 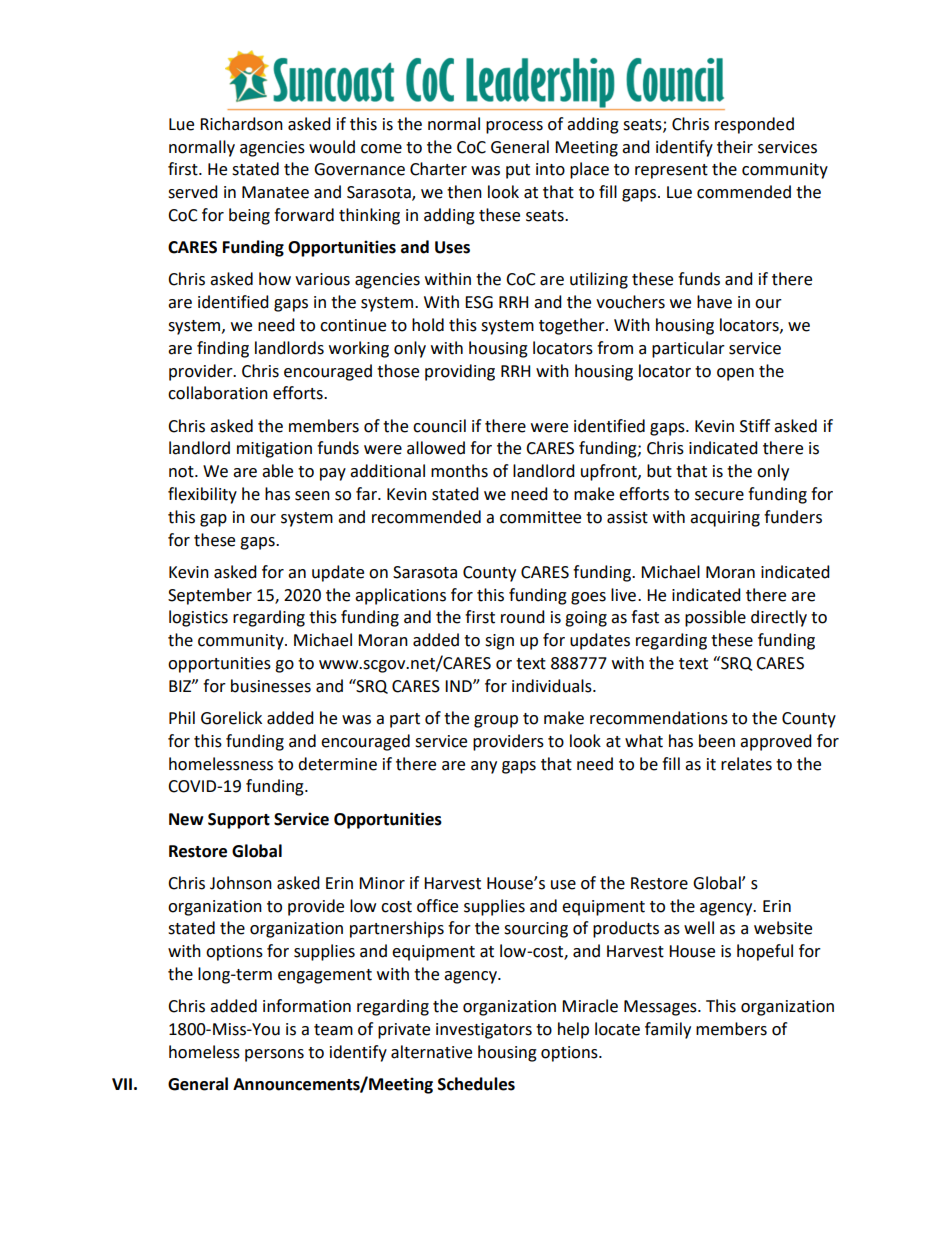 What do you see at coordinates (182, 472) in the page?
I see `not` at bounding box center [182, 472].
